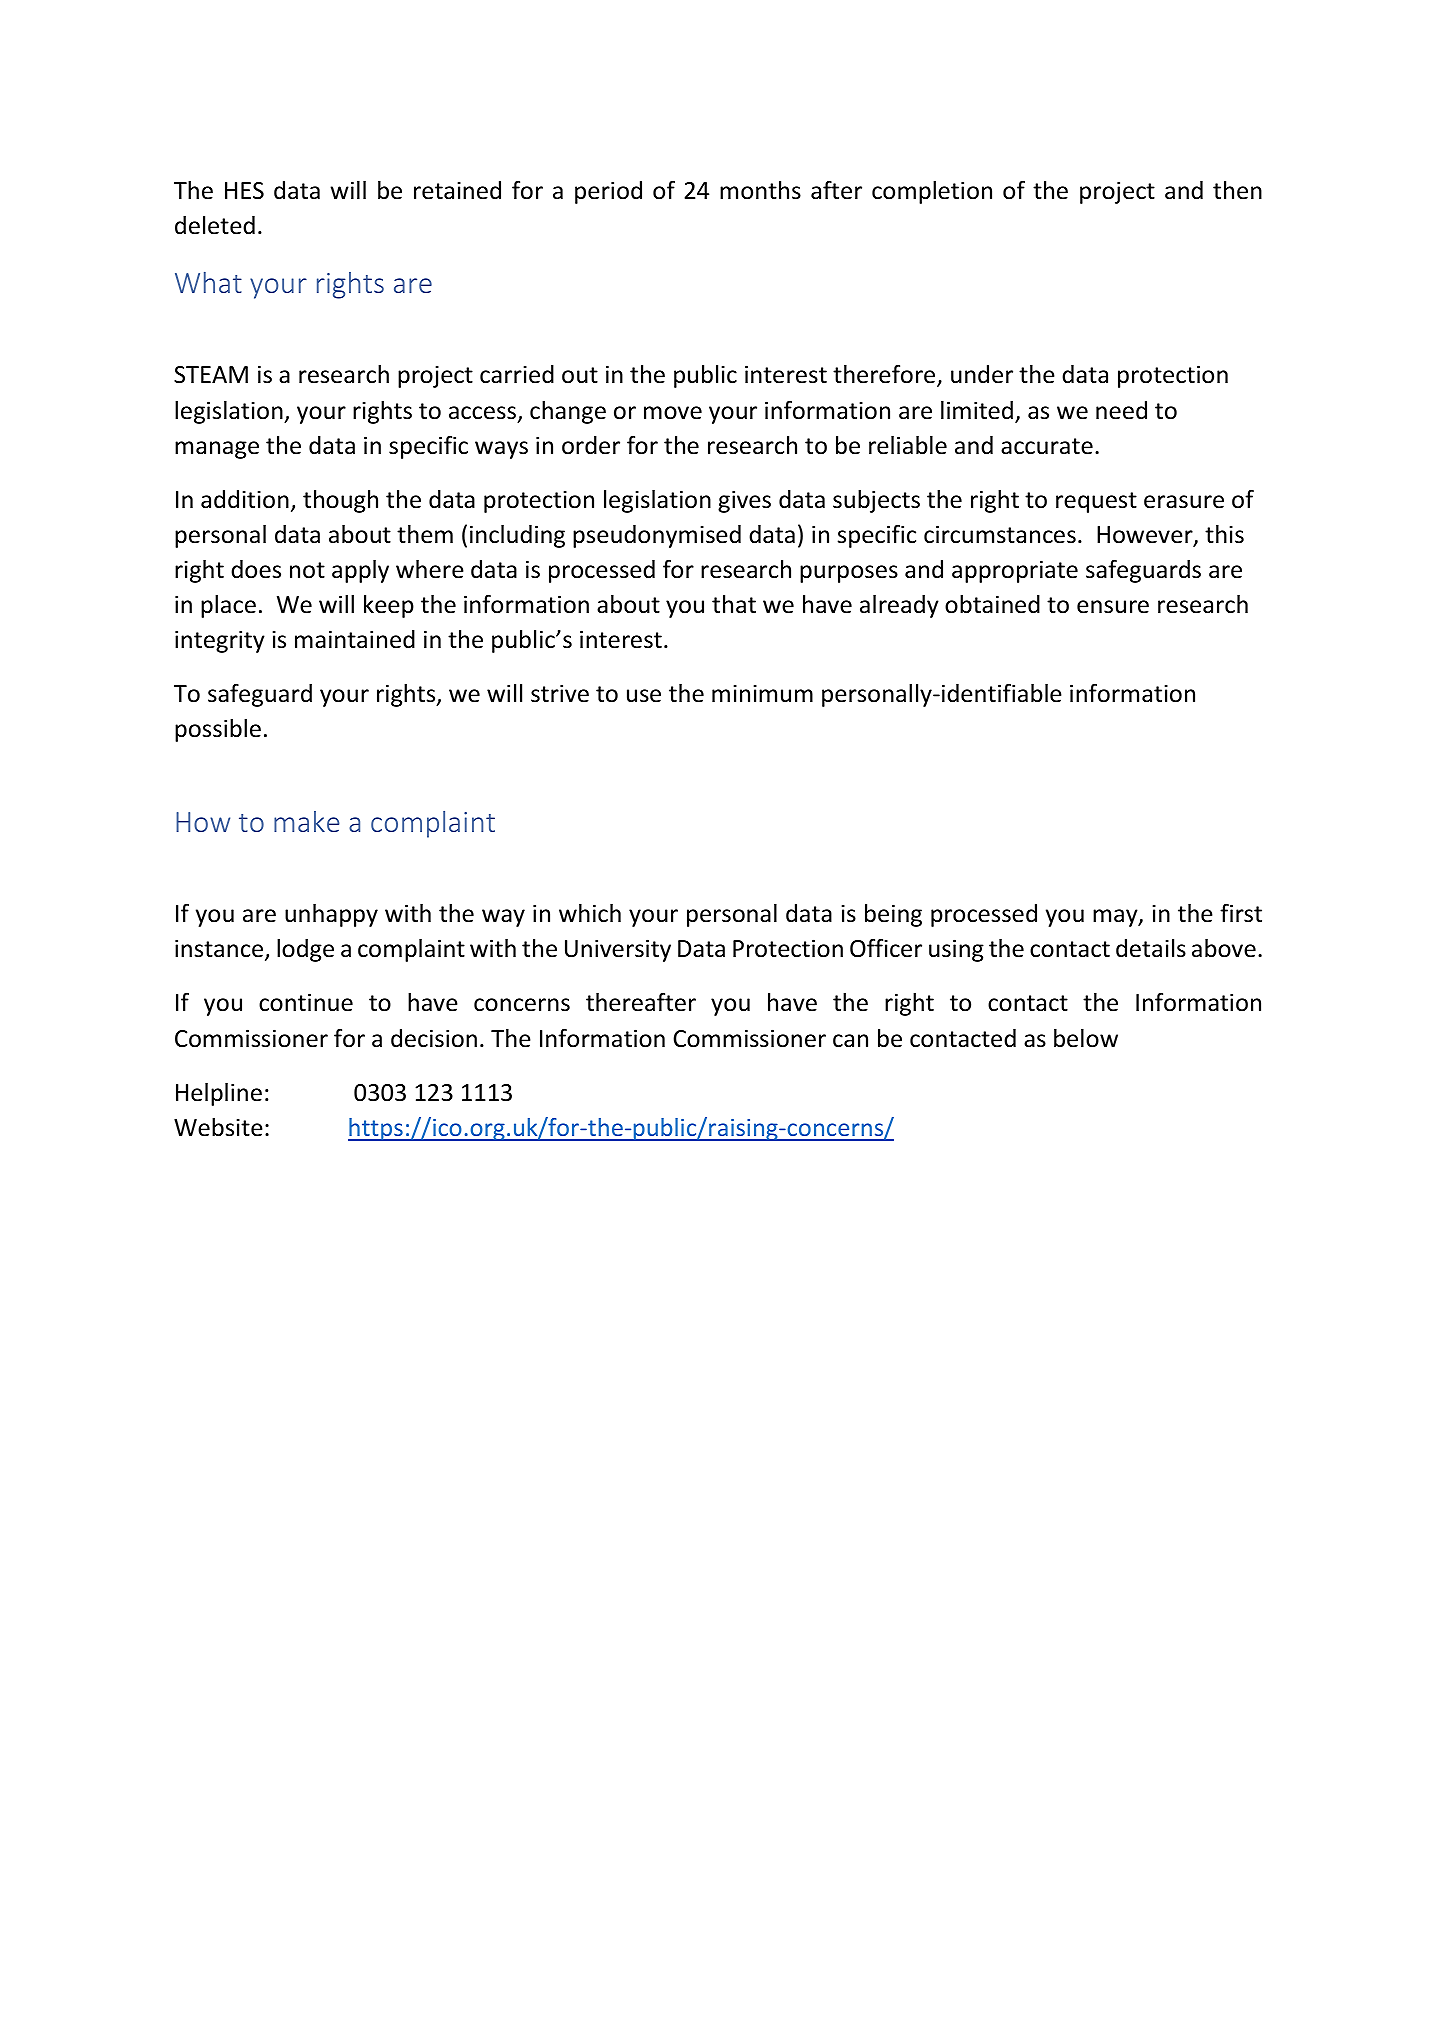 This image has height=2033, width=1437. Describe the element at coordinates (219, 1094) in the image. I see `Helpline` at that location.
